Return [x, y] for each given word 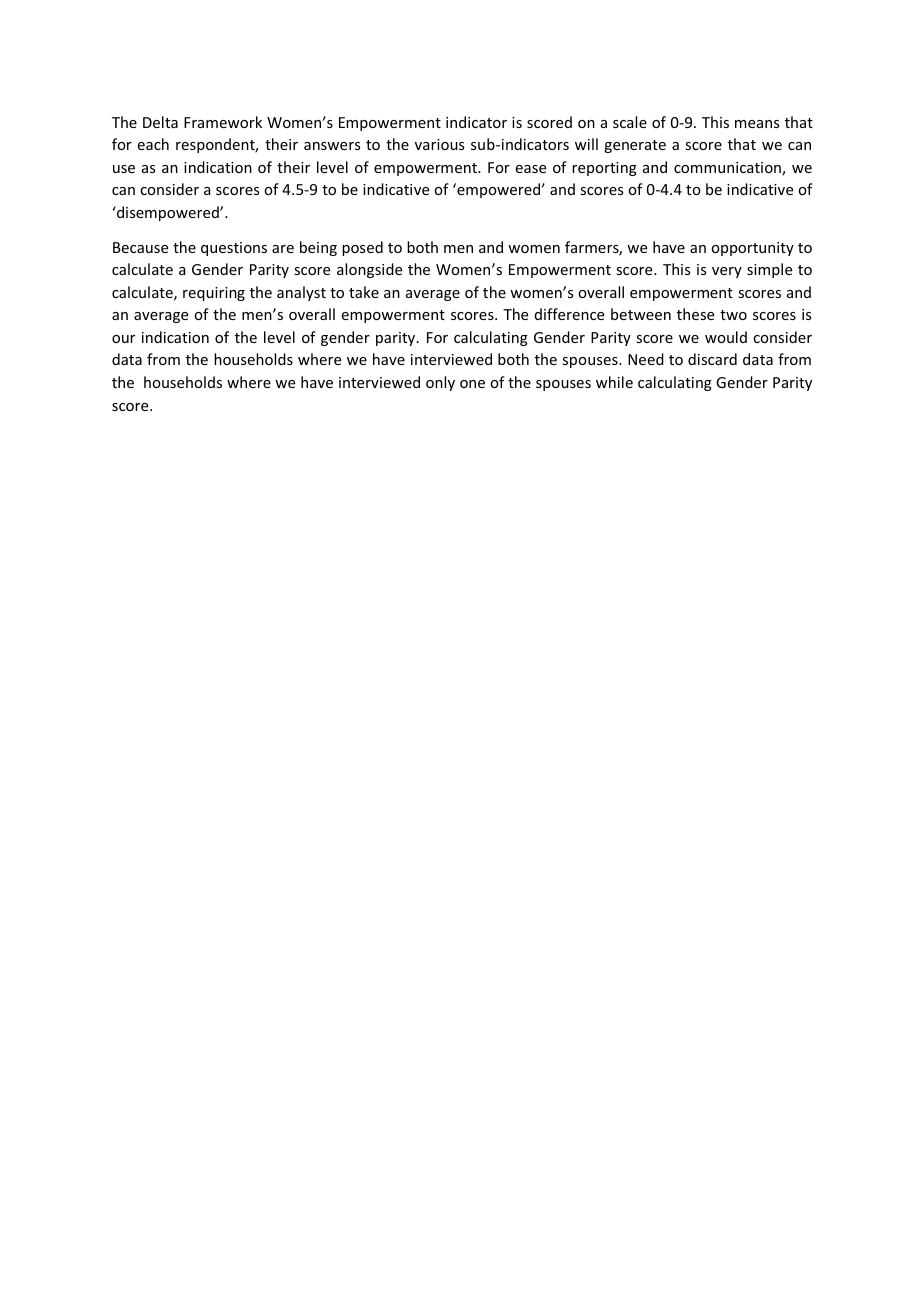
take [364, 292]
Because [140, 247]
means [757, 124]
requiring [214, 294]
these [695, 314]
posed [362, 248]
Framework [223, 122]
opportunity [752, 249]
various [439, 144]
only [440, 383]
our [123, 339]
